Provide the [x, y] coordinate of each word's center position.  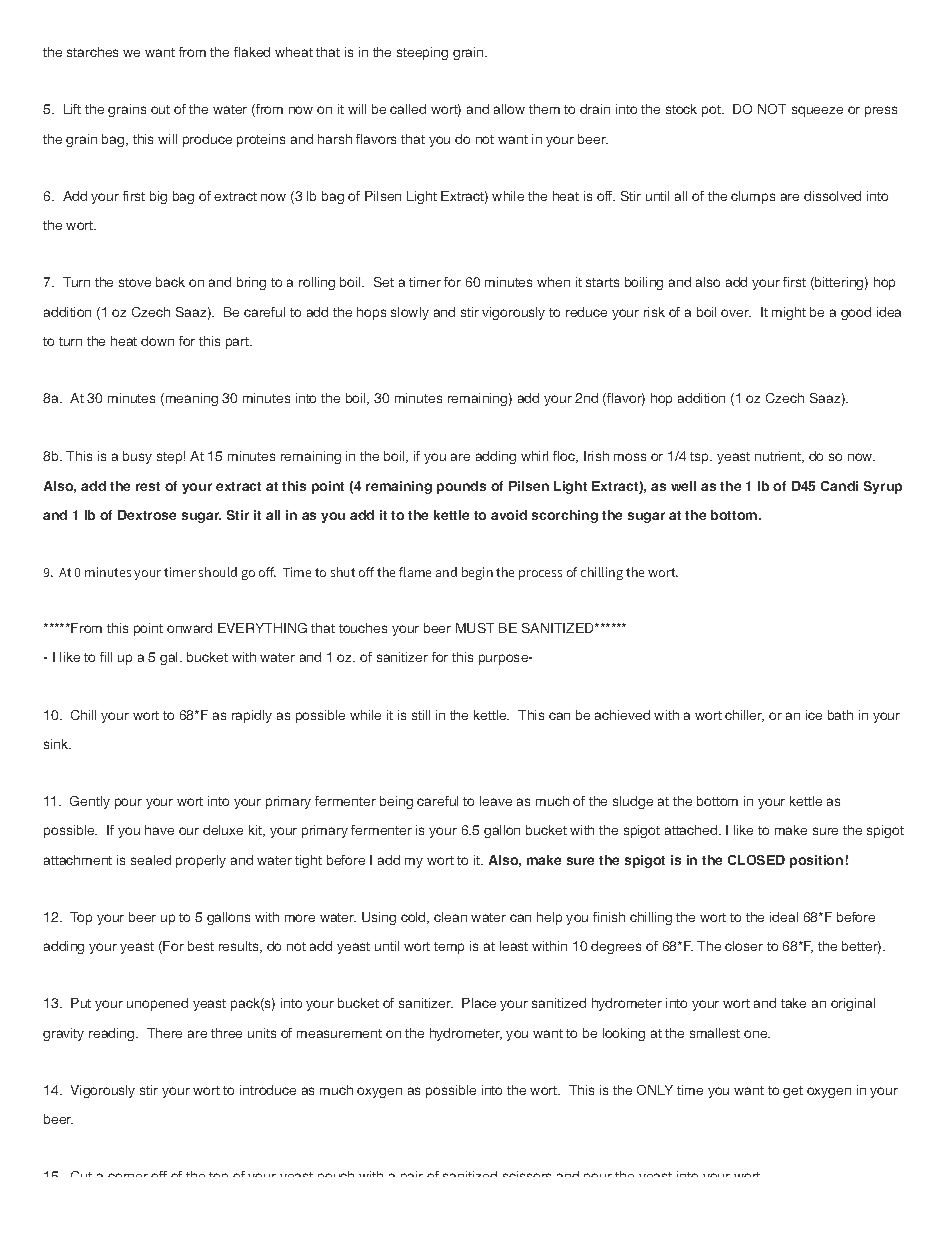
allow [509, 109]
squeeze [817, 111]
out [160, 109]
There [164, 1033]
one [757, 1034]
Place [479, 1003]
